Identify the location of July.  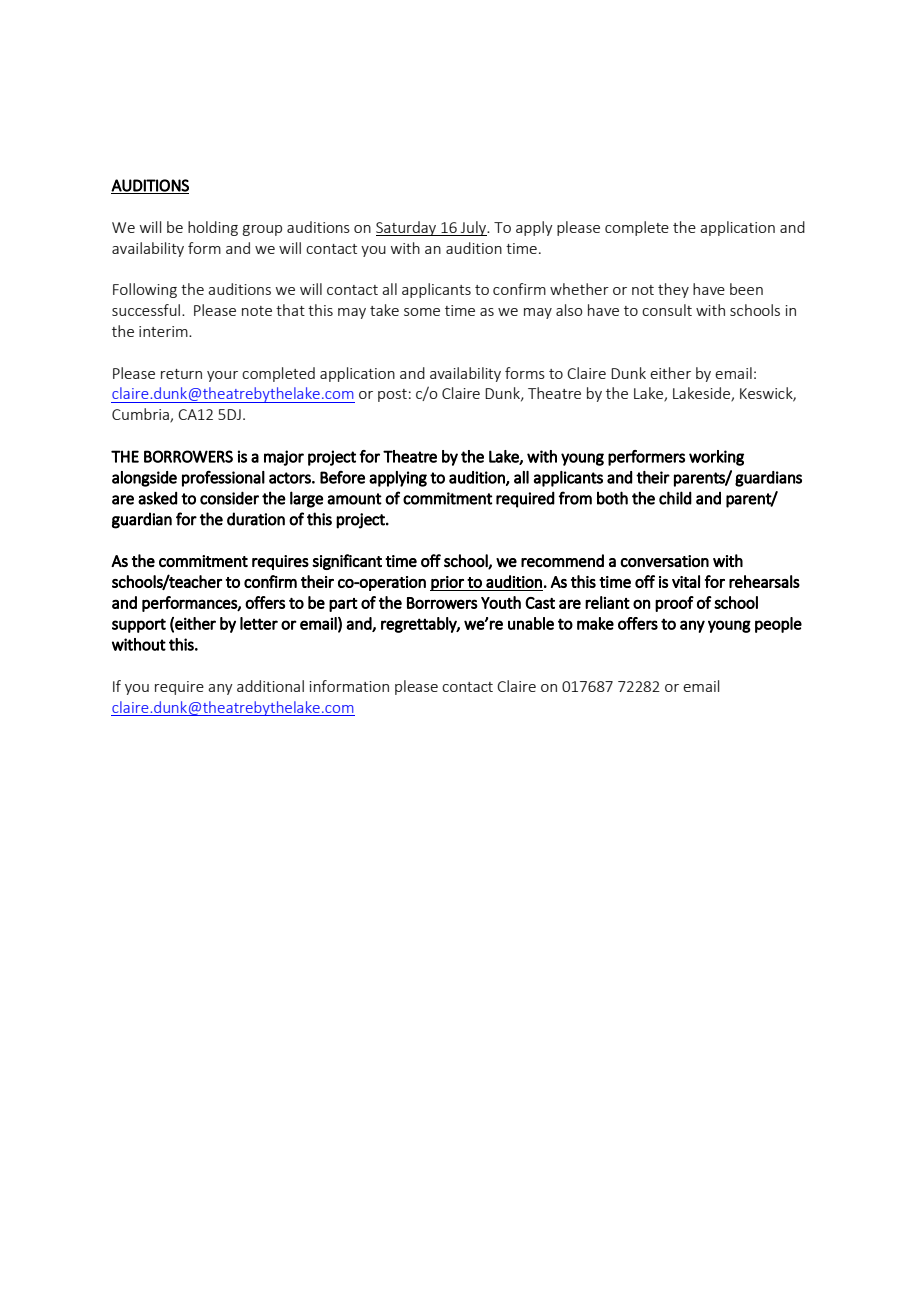
(474, 228).
